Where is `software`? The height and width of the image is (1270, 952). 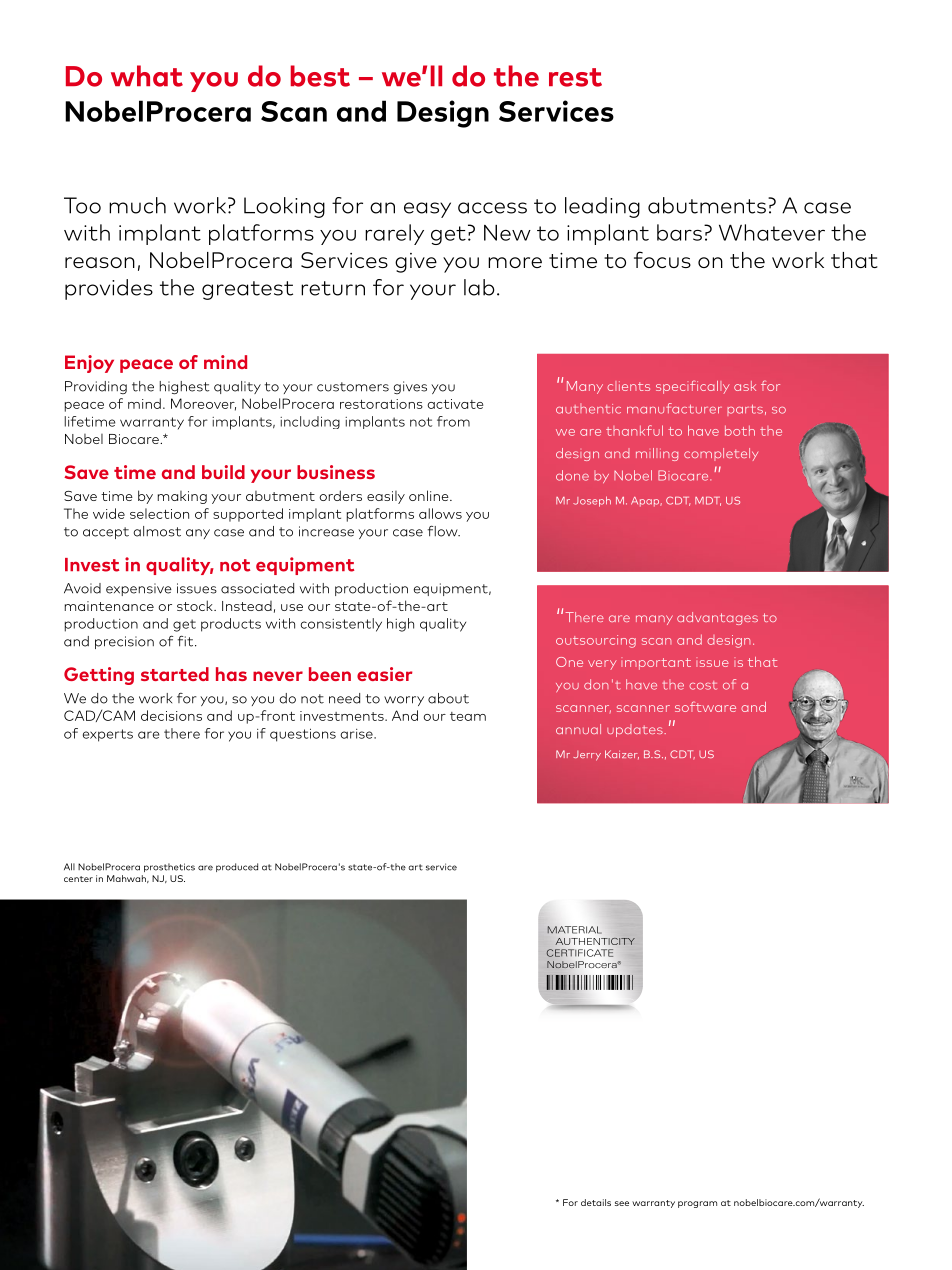 software is located at coordinates (705, 706).
